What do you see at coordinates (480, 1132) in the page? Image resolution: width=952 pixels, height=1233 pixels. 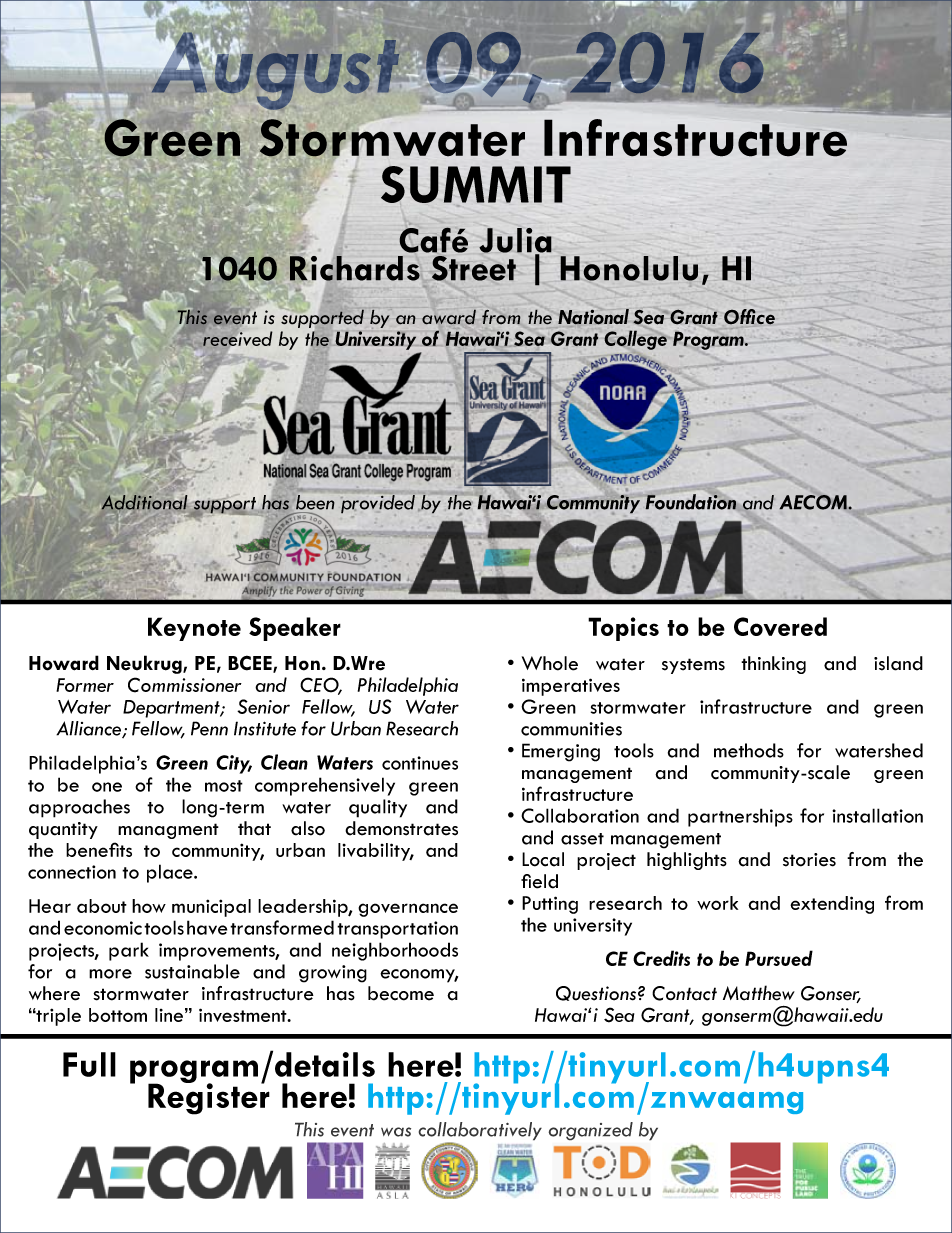 I see `collaboratively` at bounding box center [480, 1132].
